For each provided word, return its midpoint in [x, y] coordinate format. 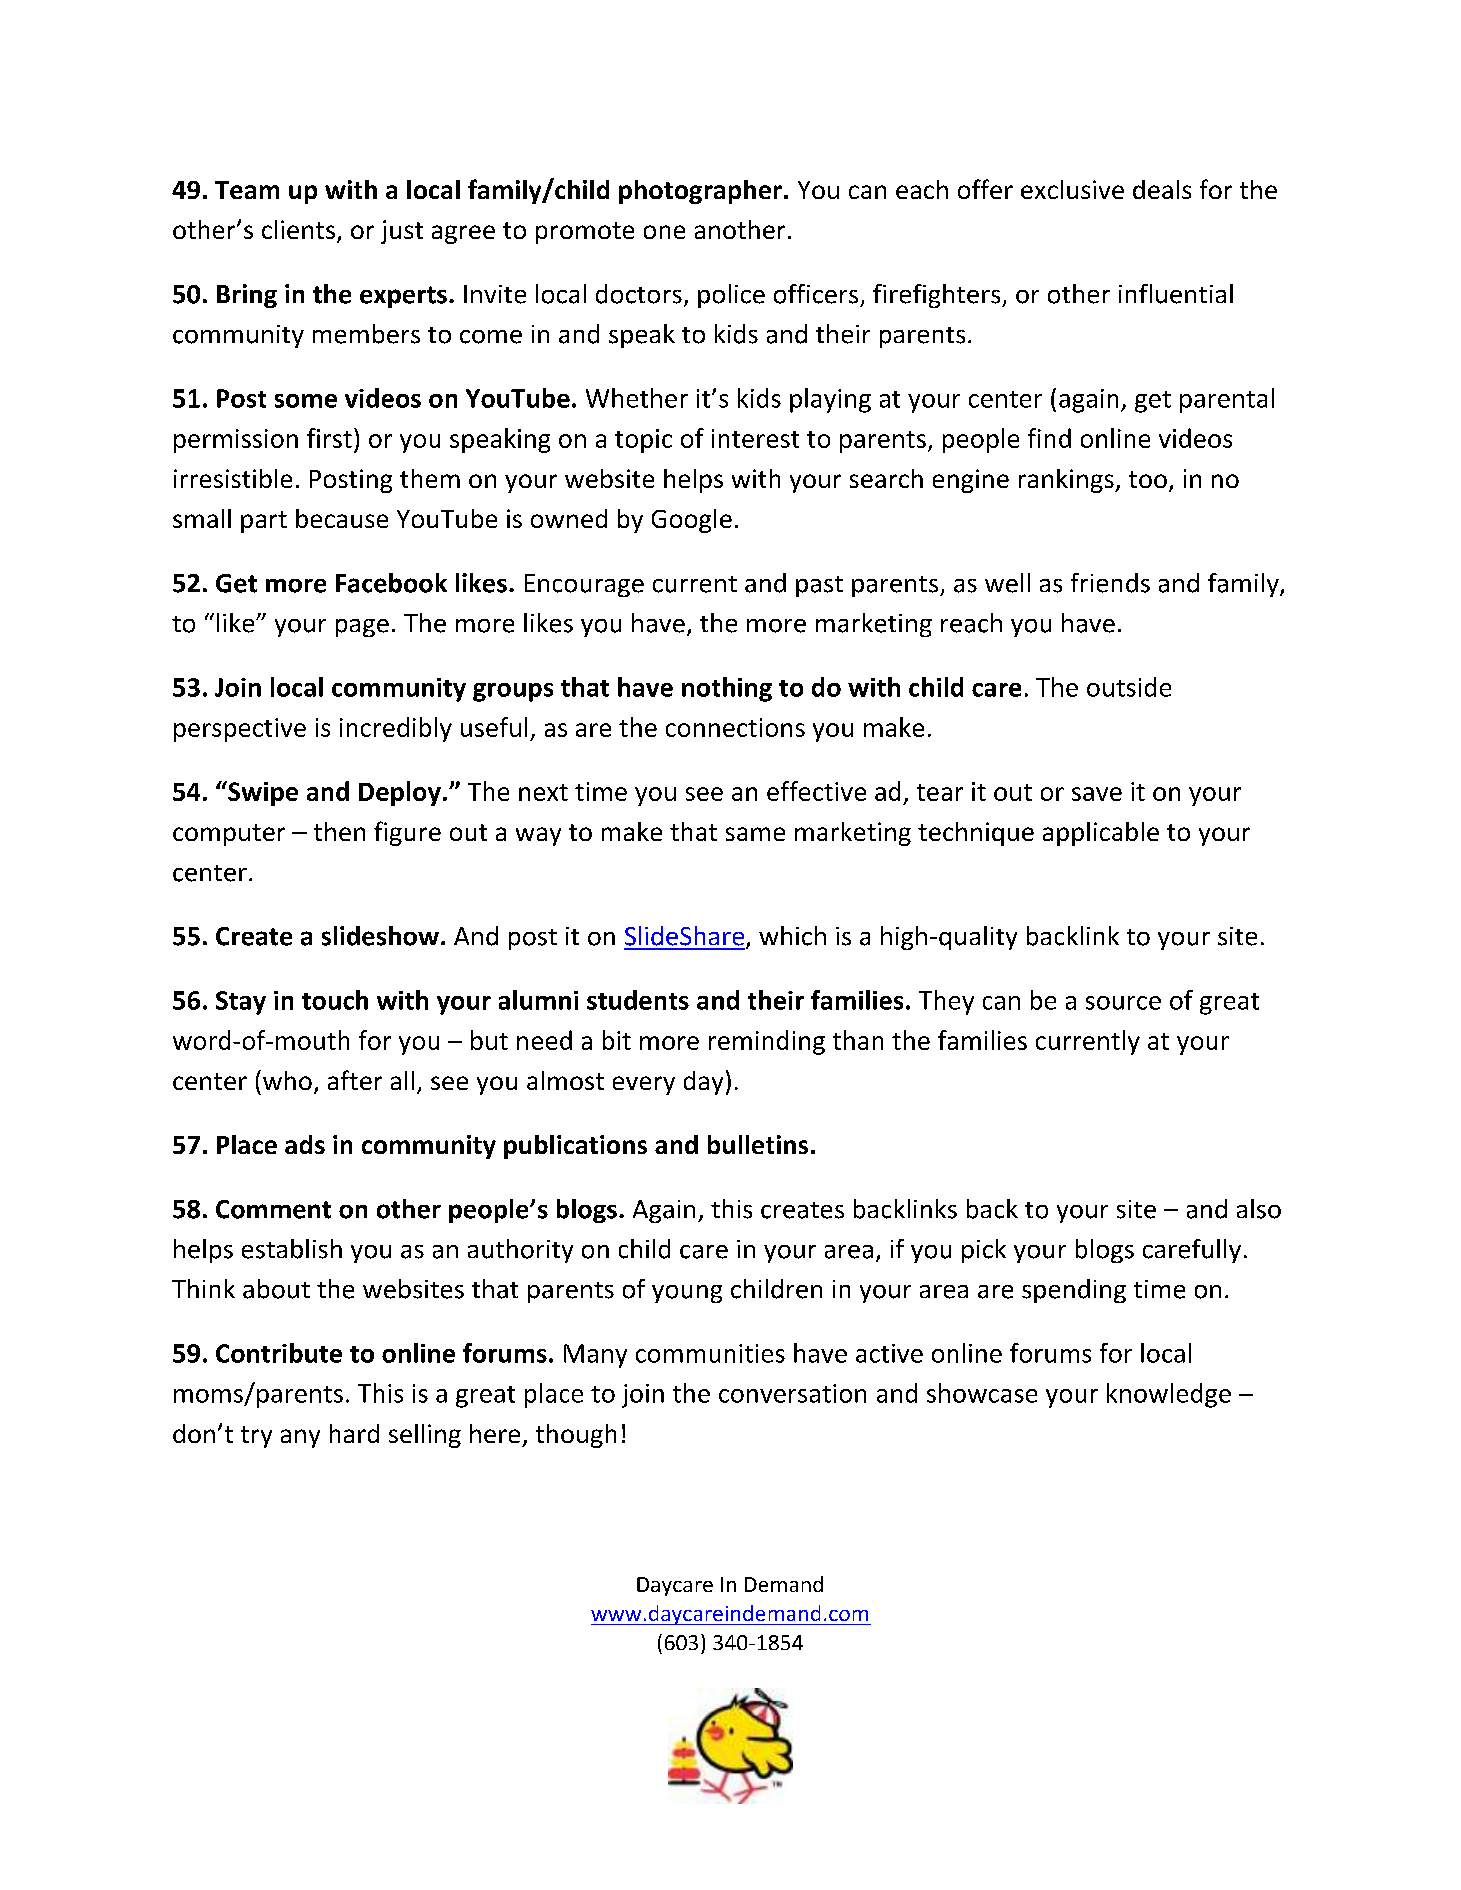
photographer [700, 192]
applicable [1101, 834]
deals [1162, 189]
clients [298, 229]
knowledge [1169, 1395]
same [755, 834]
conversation [792, 1393]
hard [354, 1433]
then [339, 831]
